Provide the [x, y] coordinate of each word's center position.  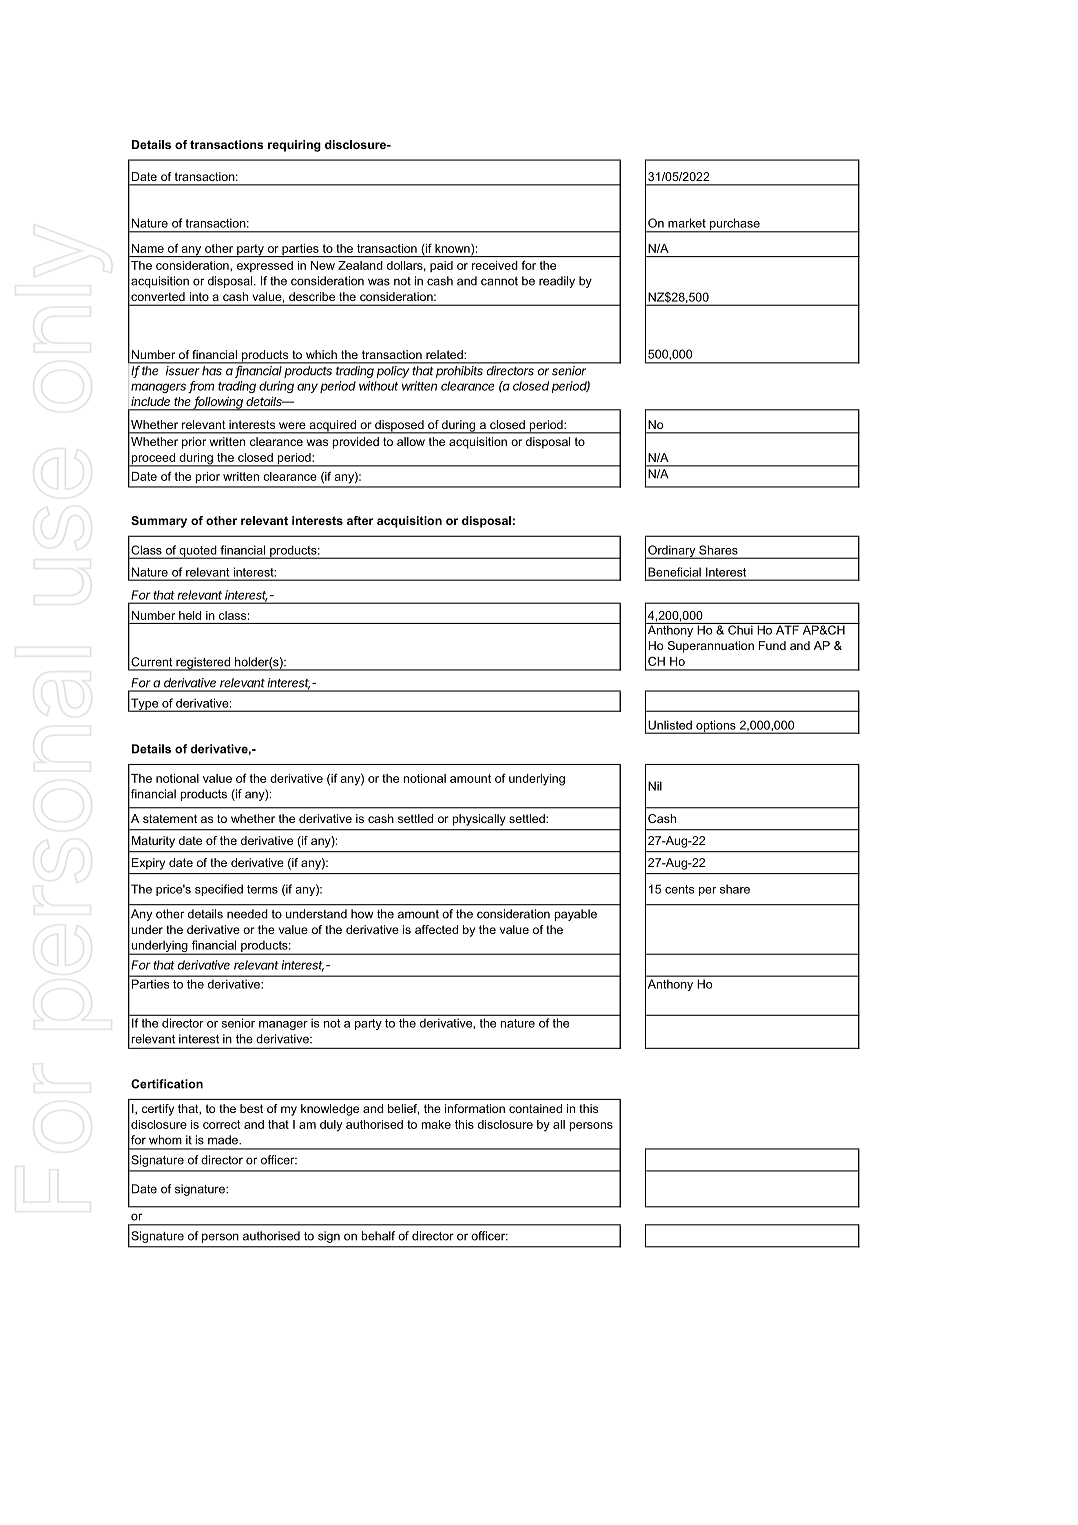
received [495, 265]
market [687, 223]
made [224, 1140]
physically [479, 820]
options [716, 727]
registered [203, 664]
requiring [294, 146]
